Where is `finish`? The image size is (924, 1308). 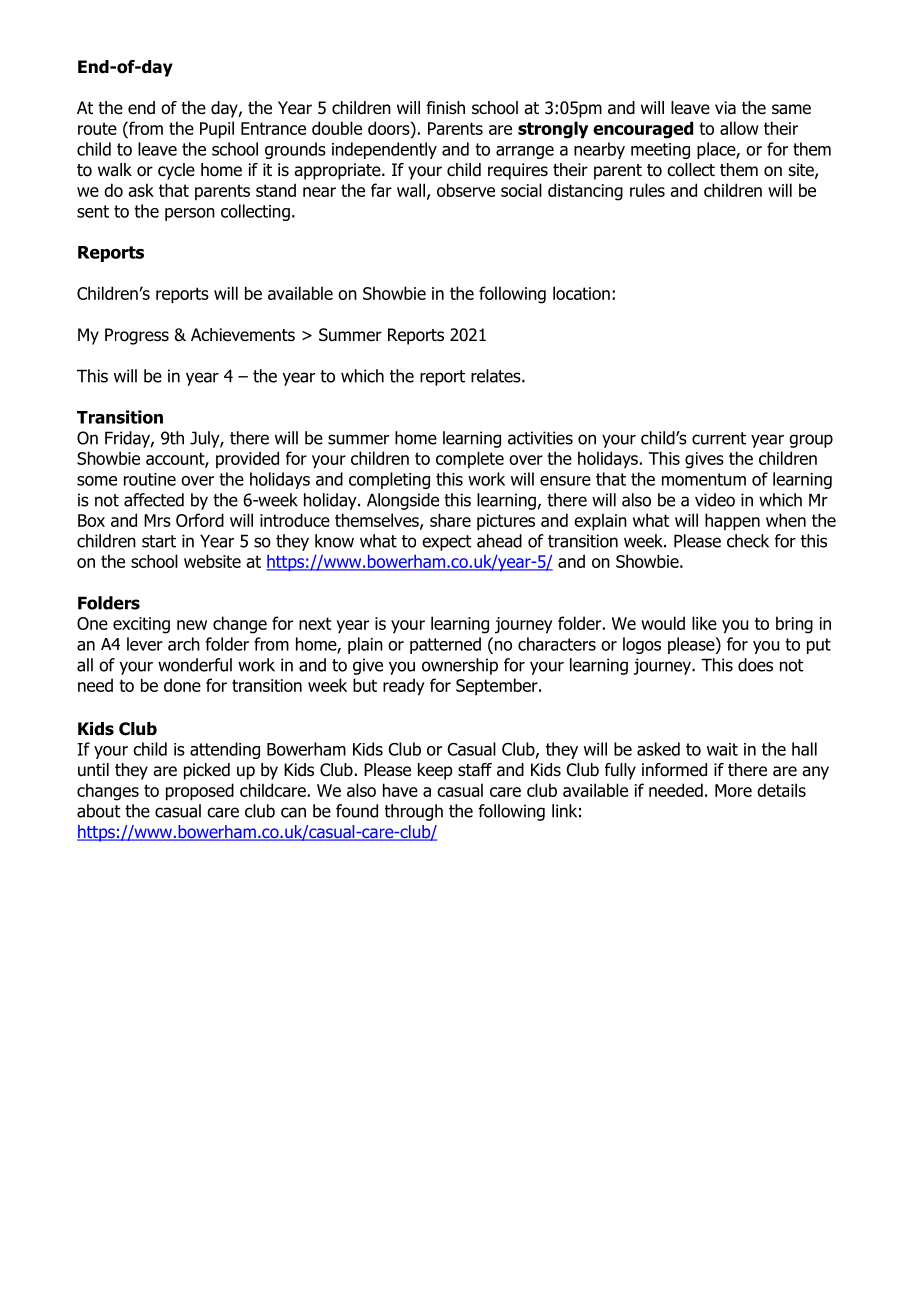
finish is located at coordinates (445, 107).
